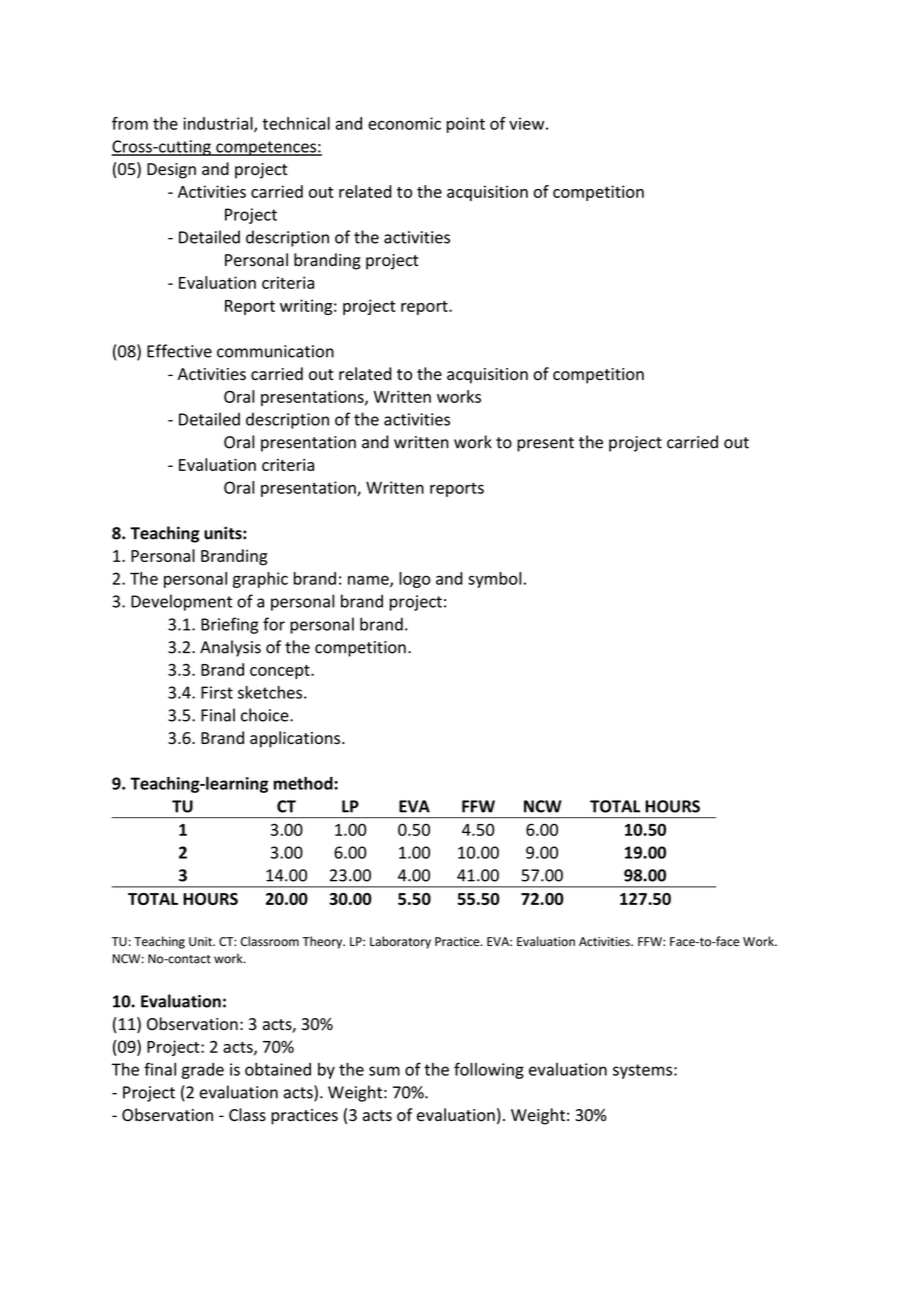 This image has height=1308, width=924. What do you see at coordinates (171, 171) in the image?
I see `Design` at bounding box center [171, 171].
